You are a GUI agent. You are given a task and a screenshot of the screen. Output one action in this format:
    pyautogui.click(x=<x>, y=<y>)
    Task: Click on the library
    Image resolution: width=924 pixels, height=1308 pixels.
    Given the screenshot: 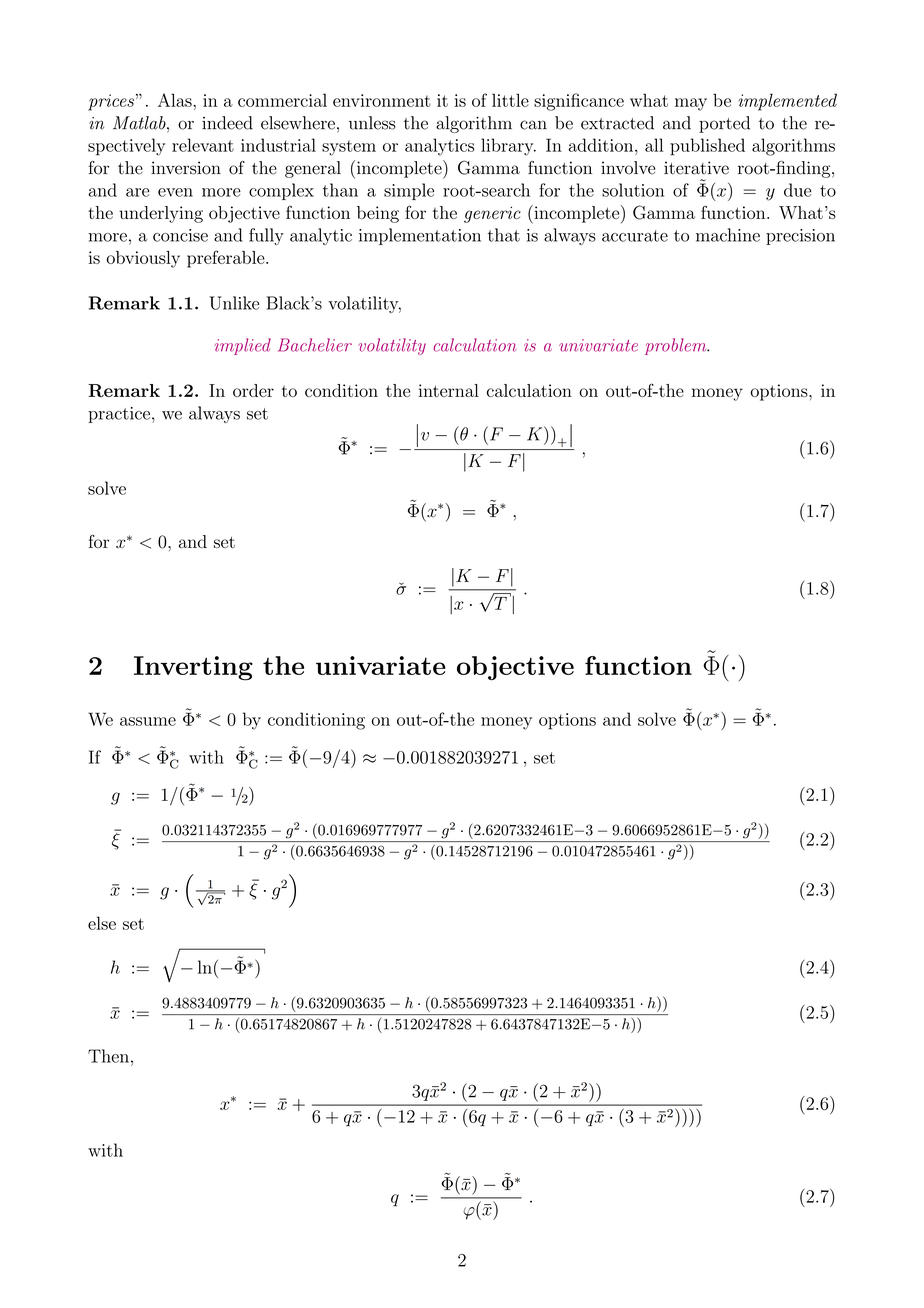 What is the action you would take?
    pyautogui.click(x=508, y=147)
